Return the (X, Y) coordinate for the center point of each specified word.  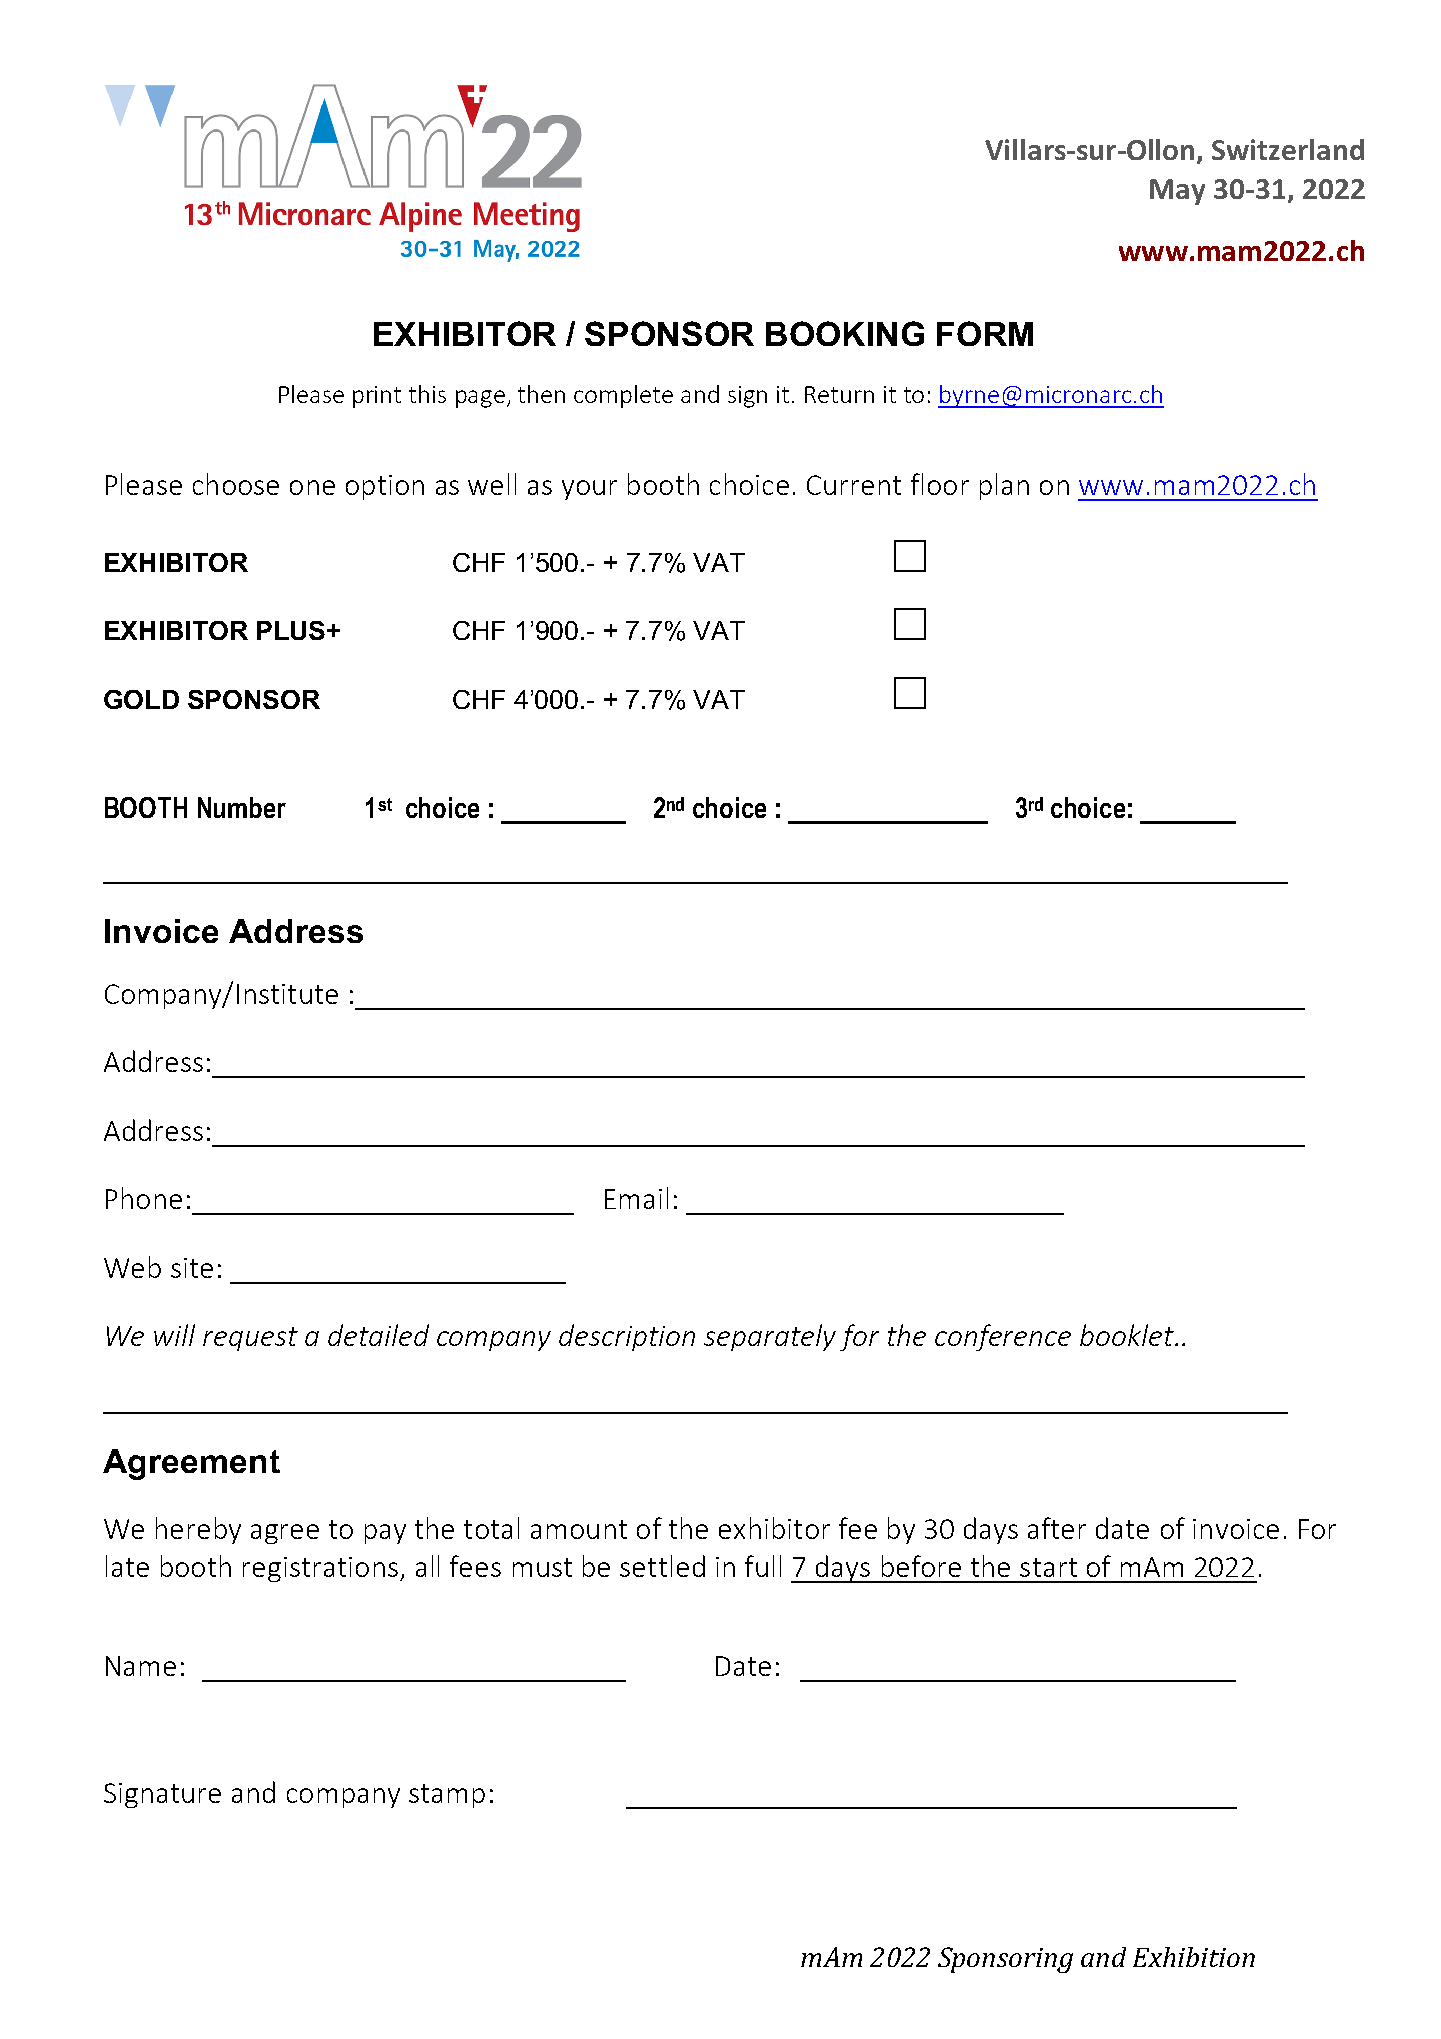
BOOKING (845, 333)
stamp (447, 1796)
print (377, 397)
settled (662, 1566)
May (1177, 192)
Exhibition (1194, 1957)
